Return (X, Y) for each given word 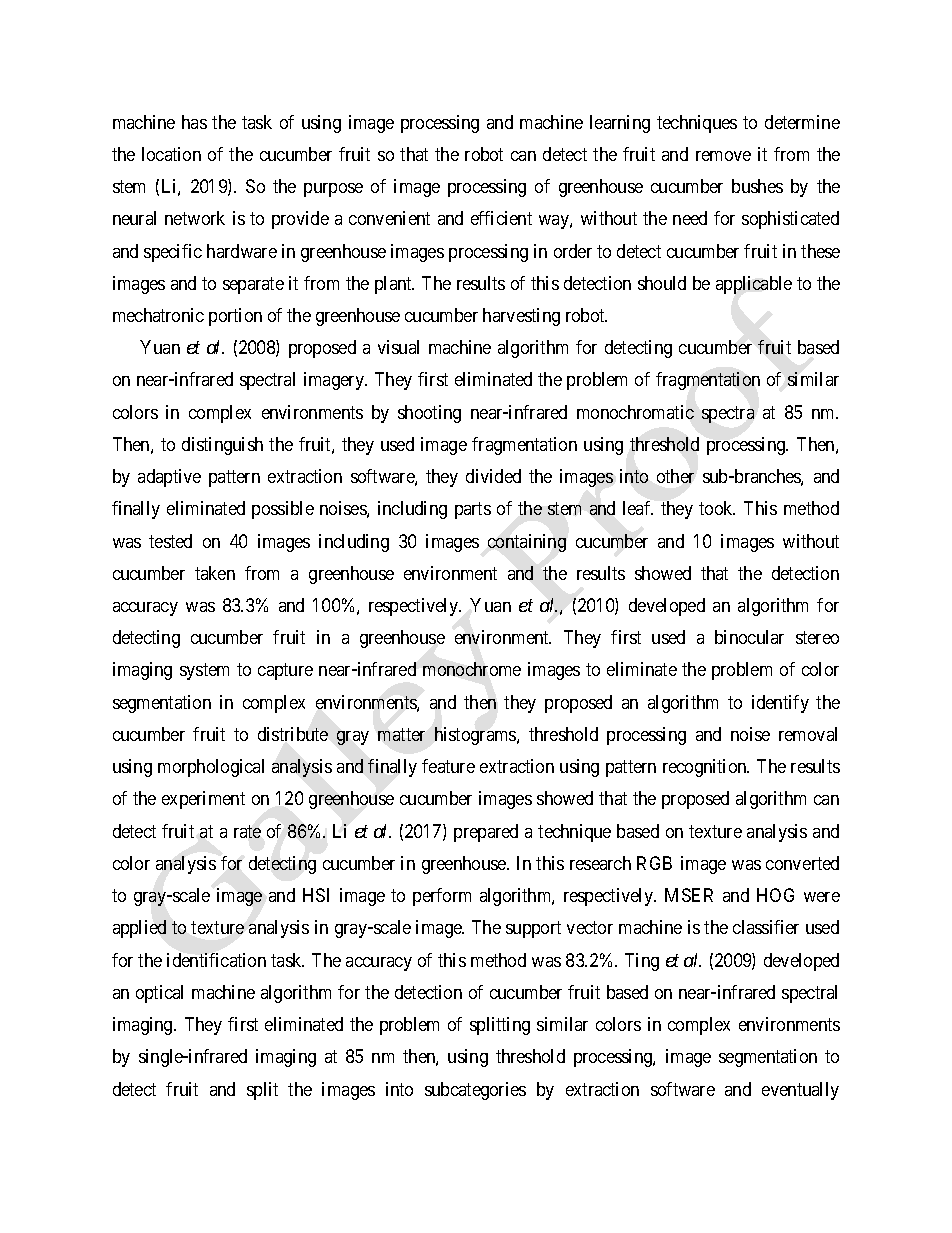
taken (215, 573)
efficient (501, 218)
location (171, 154)
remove (723, 156)
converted (802, 863)
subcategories (475, 1091)
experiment (203, 800)
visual (398, 347)
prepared (486, 833)
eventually (800, 1091)
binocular (749, 637)
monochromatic (635, 412)
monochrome (472, 669)
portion (235, 317)
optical (159, 994)
